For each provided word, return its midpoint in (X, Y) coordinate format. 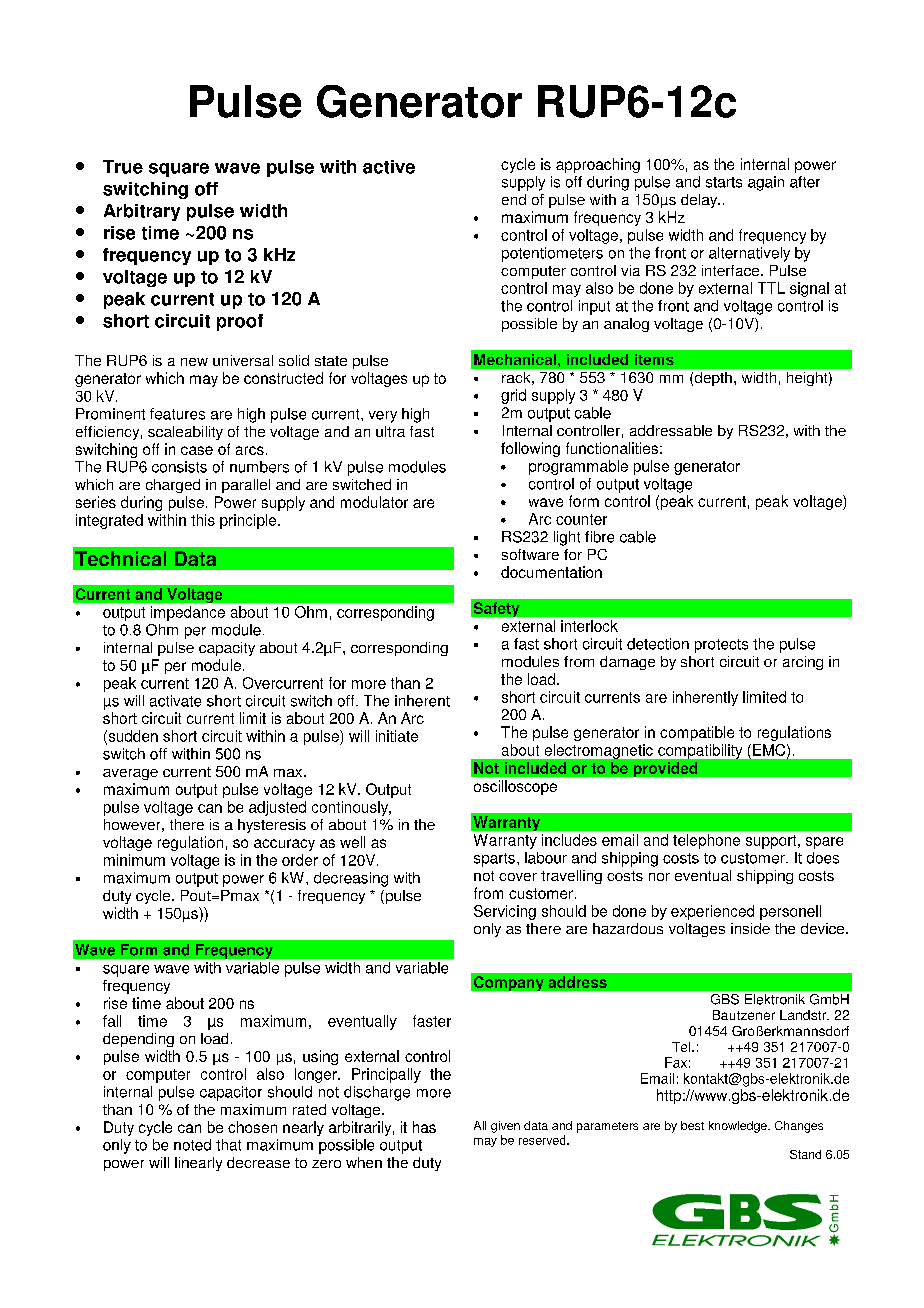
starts (724, 182)
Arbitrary (142, 212)
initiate (397, 736)
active (389, 167)
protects (721, 646)
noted (192, 1145)
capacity (227, 649)
